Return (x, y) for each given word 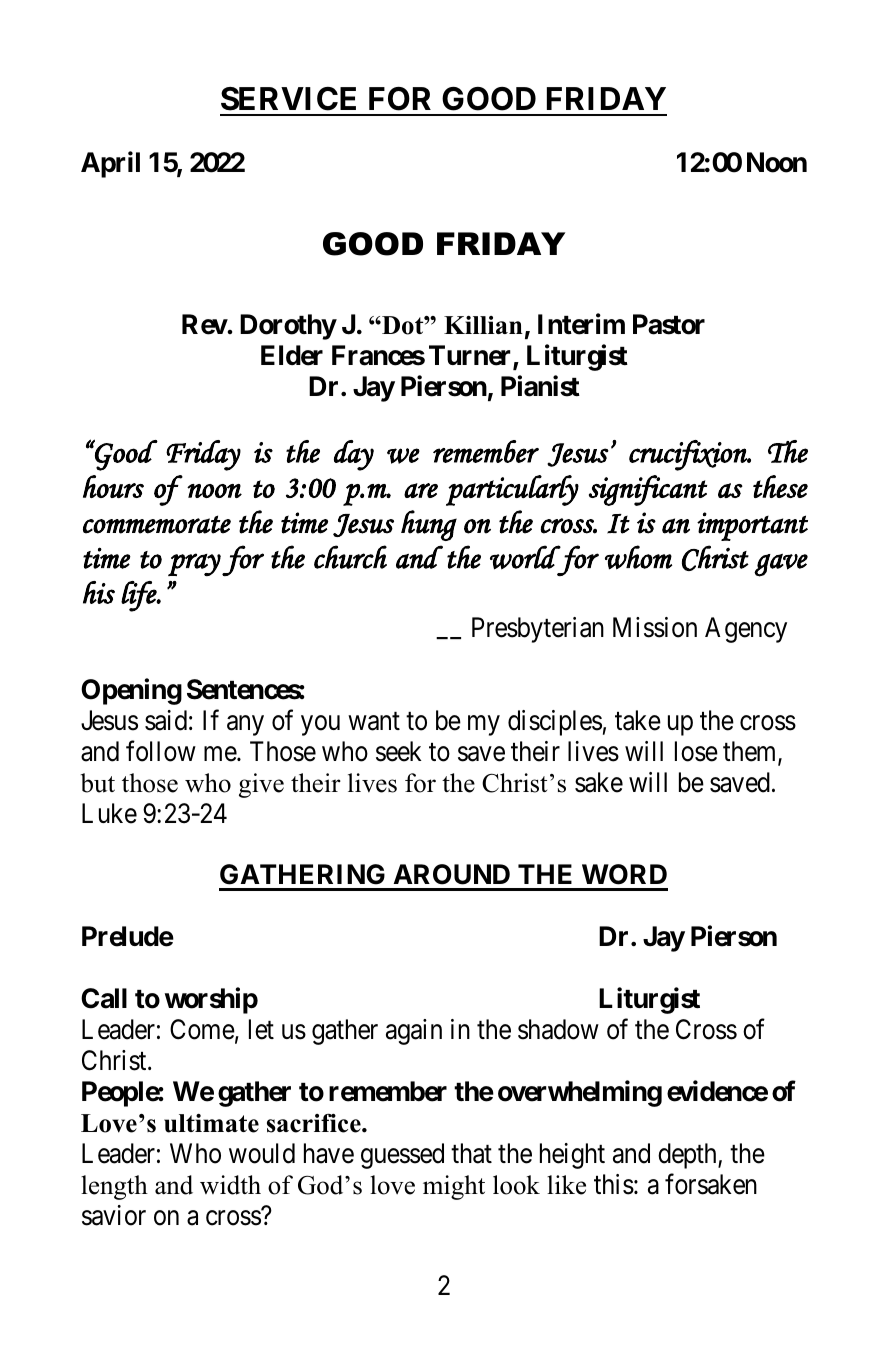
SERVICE (288, 99)
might (454, 1187)
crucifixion (689, 455)
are (421, 490)
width (230, 1185)
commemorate (157, 524)
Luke (109, 813)
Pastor (669, 324)
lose (696, 751)
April (110, 165)
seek (399, 751)
